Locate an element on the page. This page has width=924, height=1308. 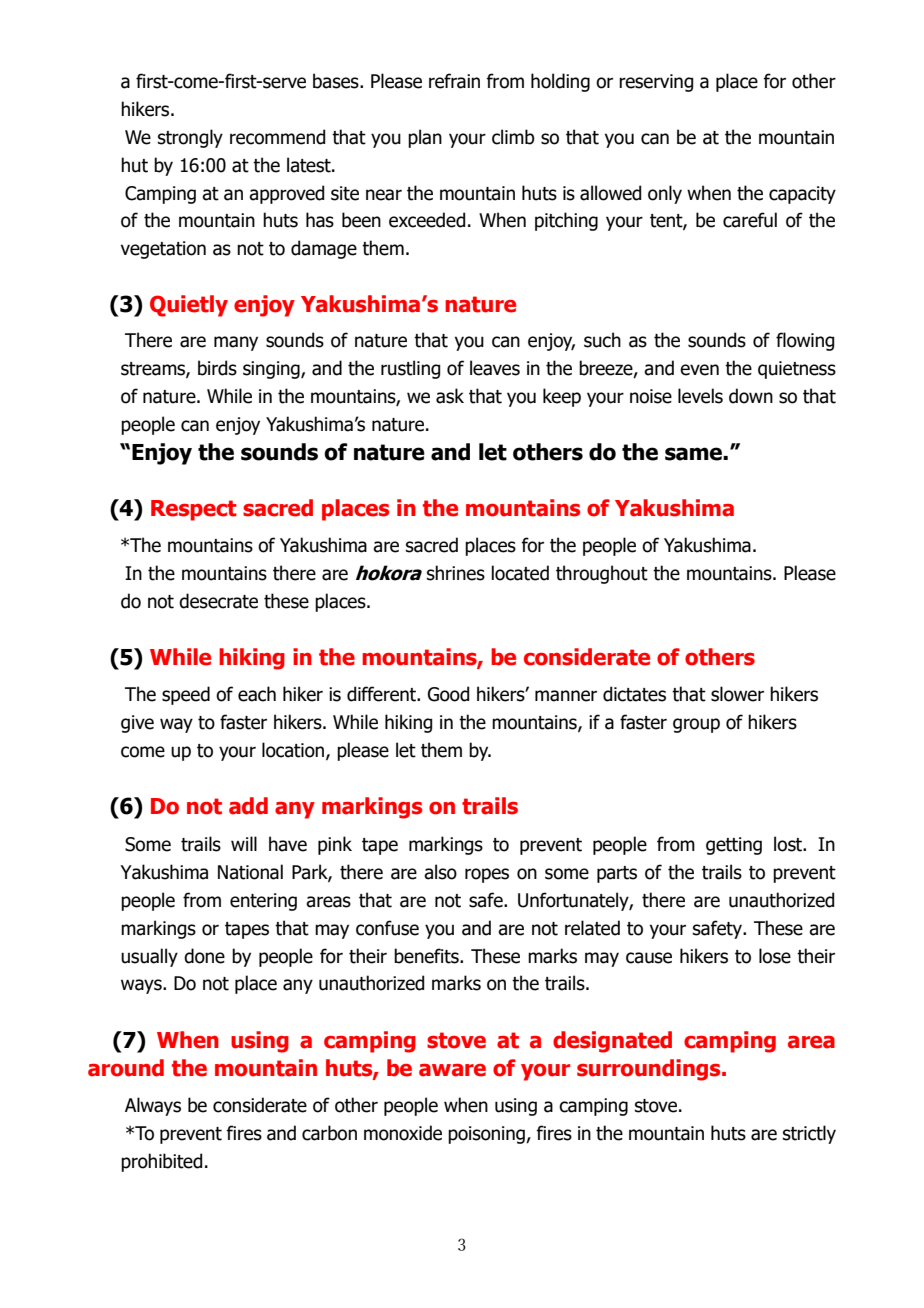
reserving is located at coordinates (656, 83).
